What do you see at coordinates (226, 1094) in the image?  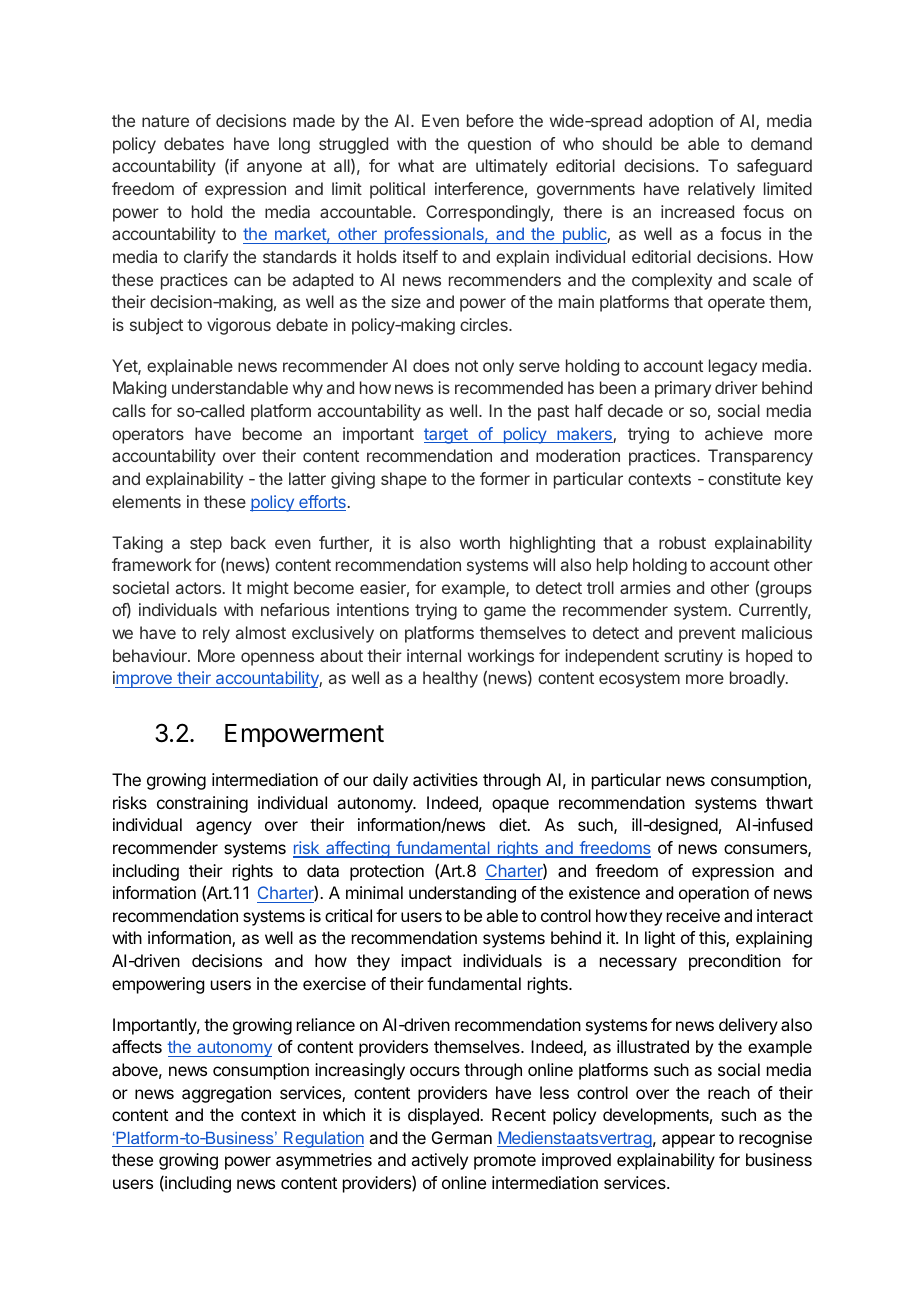 I see `aggregation` at bounding box center [226, 1094].
